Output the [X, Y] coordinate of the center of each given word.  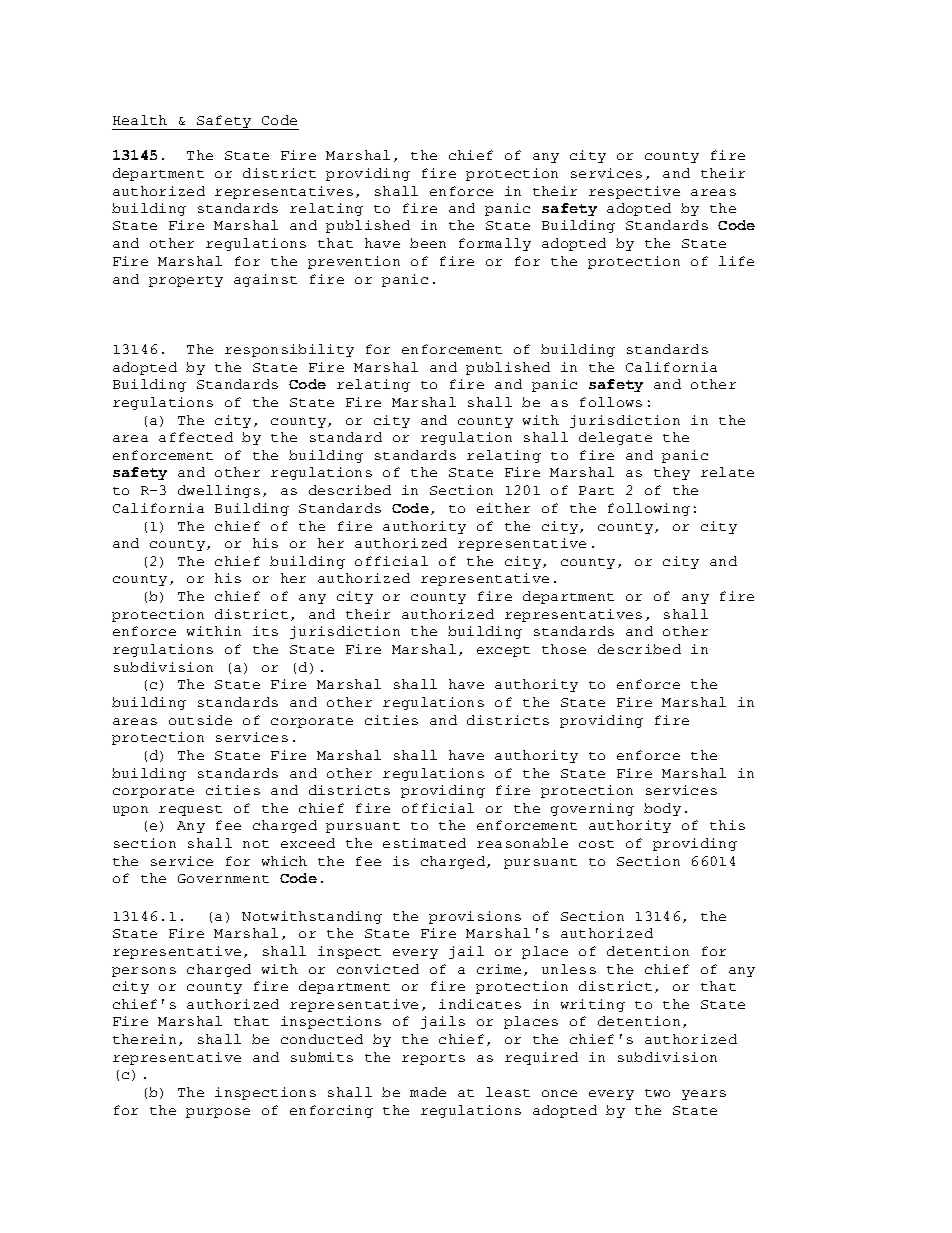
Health [140, 120]
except [503, 651]
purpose [218, 1113]
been [428, 243]
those [564, 649]
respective [634, 192]
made [428, 1092]
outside [200, 720]
